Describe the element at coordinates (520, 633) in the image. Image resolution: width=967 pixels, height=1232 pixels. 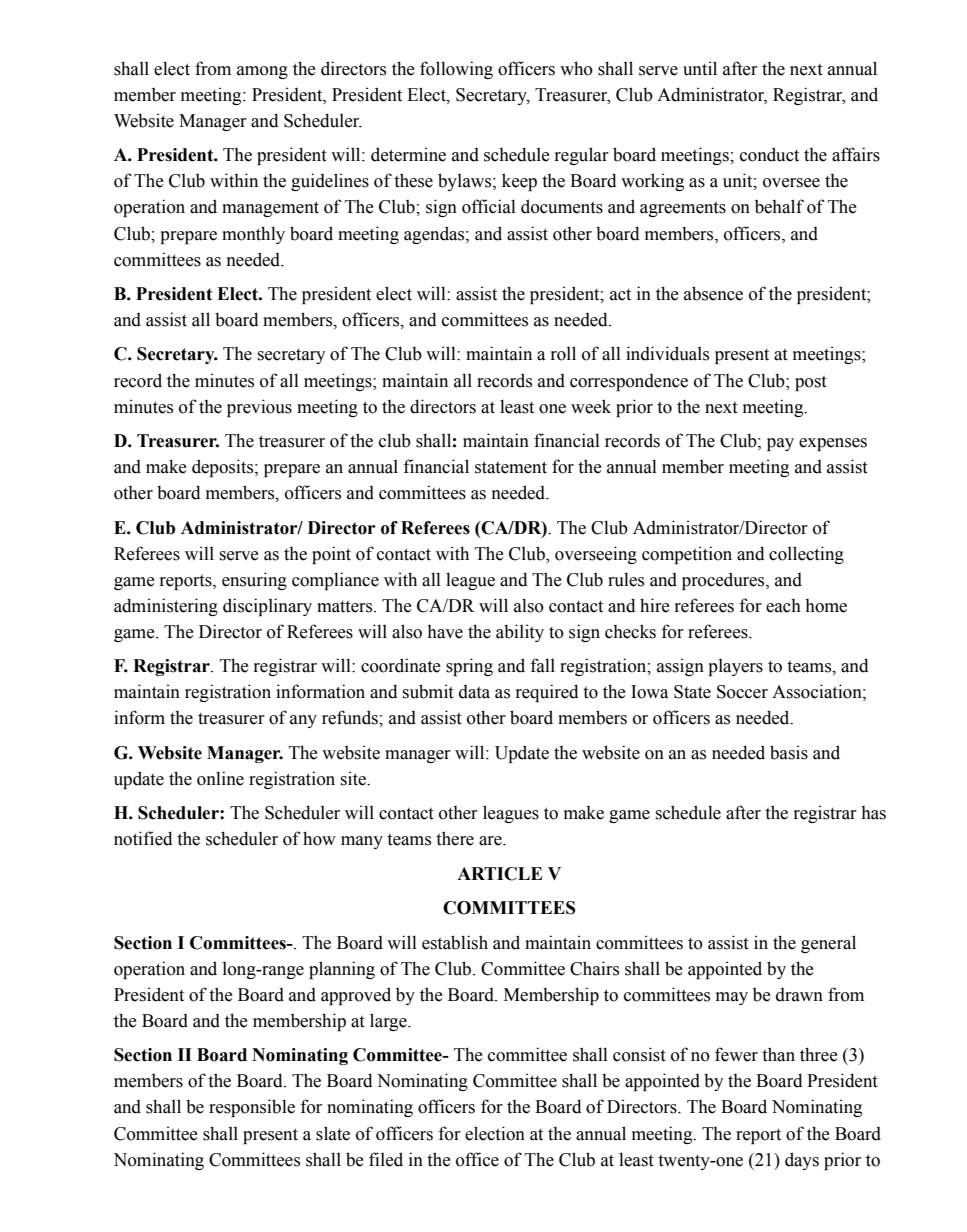
I see `ability` at that location.
